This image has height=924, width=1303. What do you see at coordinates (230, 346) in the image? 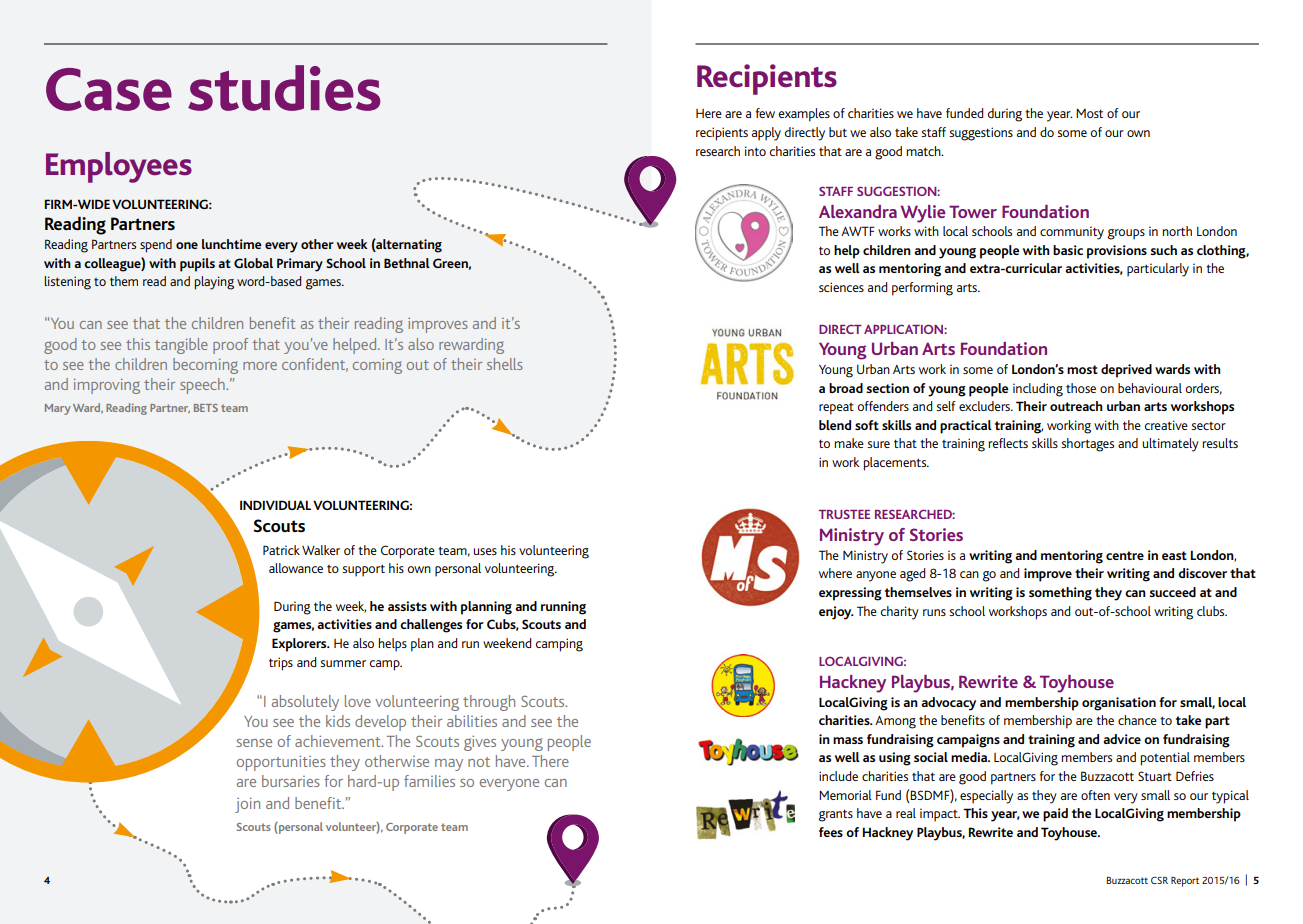
I see `proof` at bounding box center [230, 346].
